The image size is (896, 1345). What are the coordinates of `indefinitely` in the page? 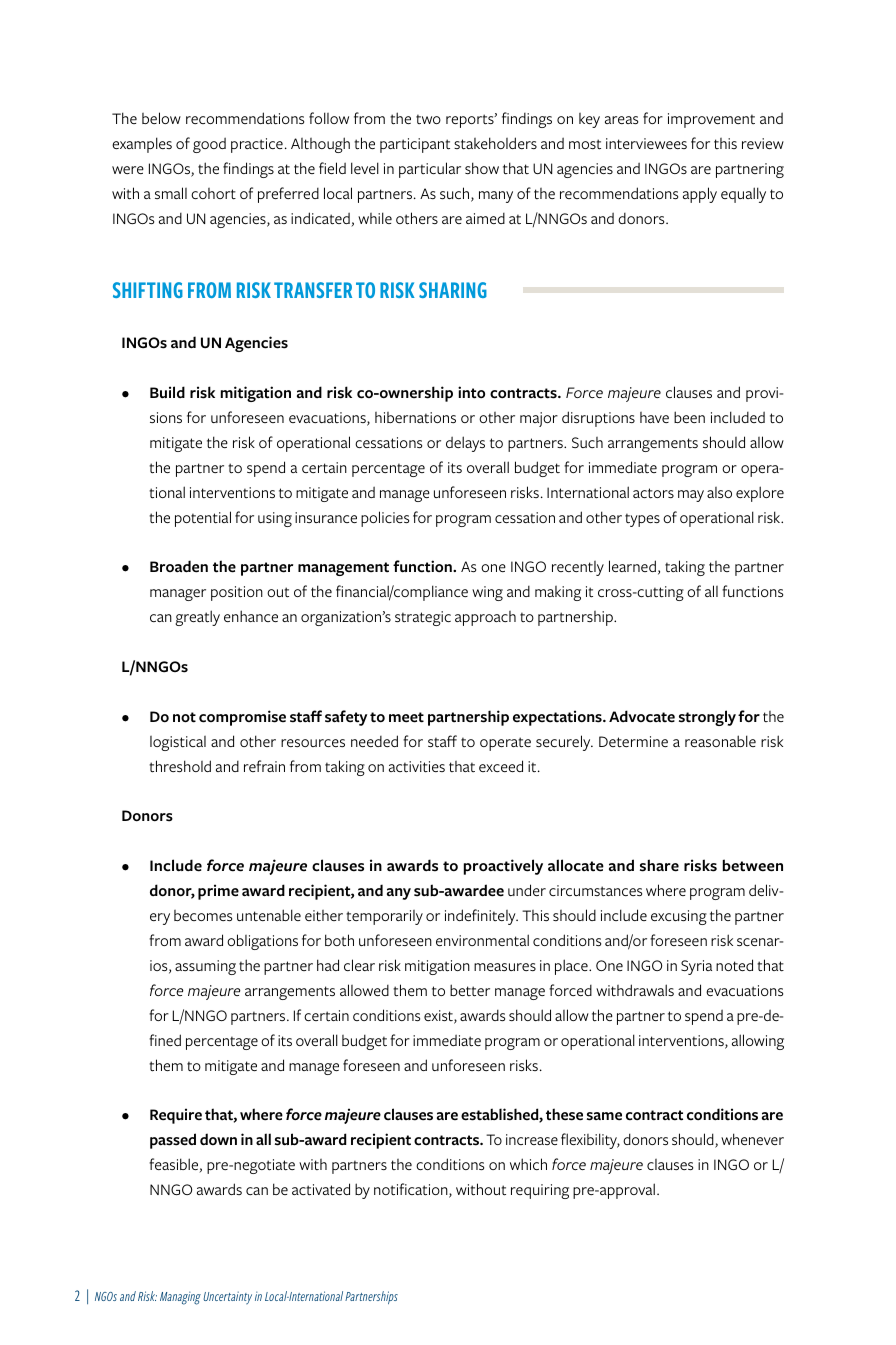 It's located at (481, 917).
